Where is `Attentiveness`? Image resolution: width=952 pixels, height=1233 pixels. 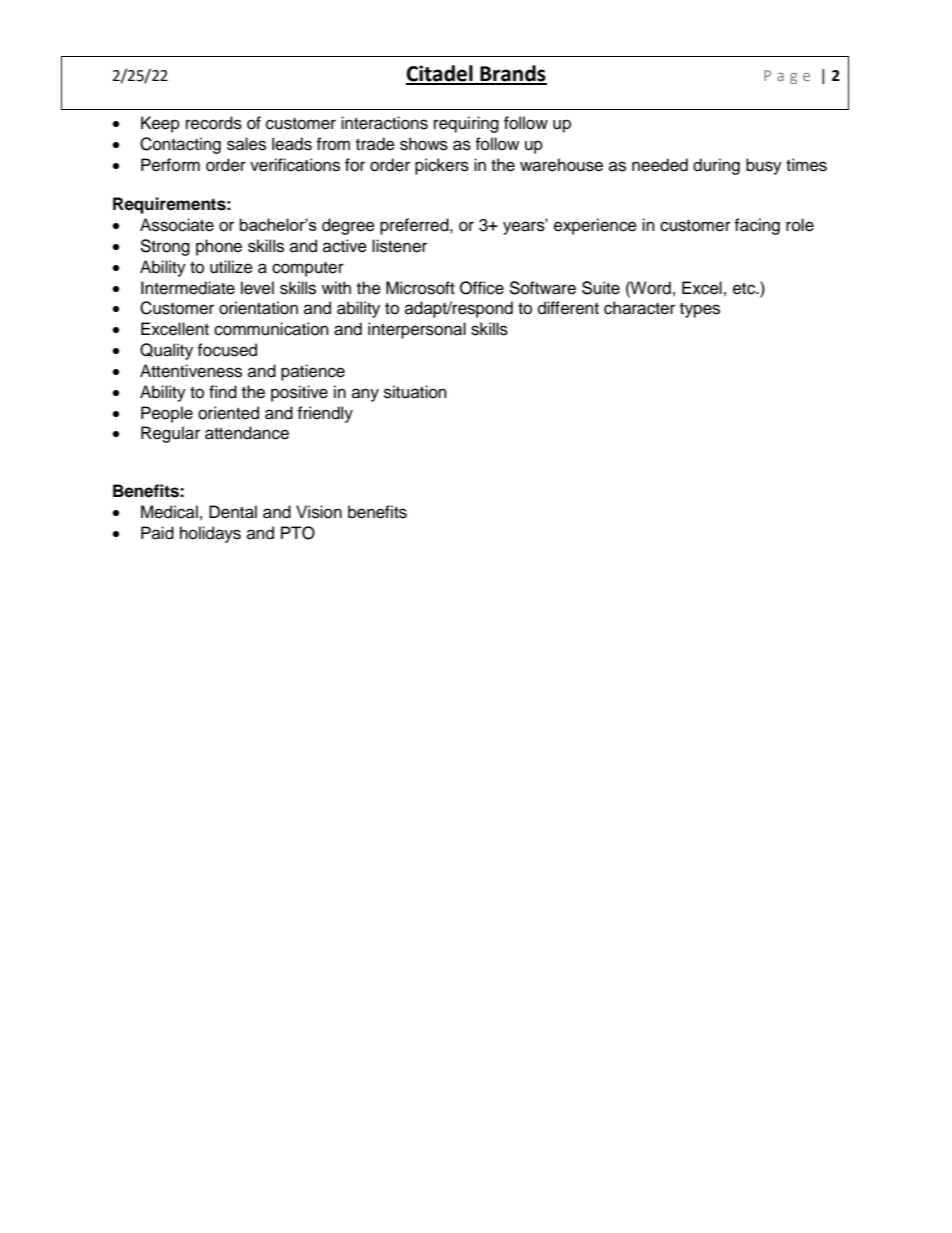 Attentiveness is located at coordinates (191, 371).
